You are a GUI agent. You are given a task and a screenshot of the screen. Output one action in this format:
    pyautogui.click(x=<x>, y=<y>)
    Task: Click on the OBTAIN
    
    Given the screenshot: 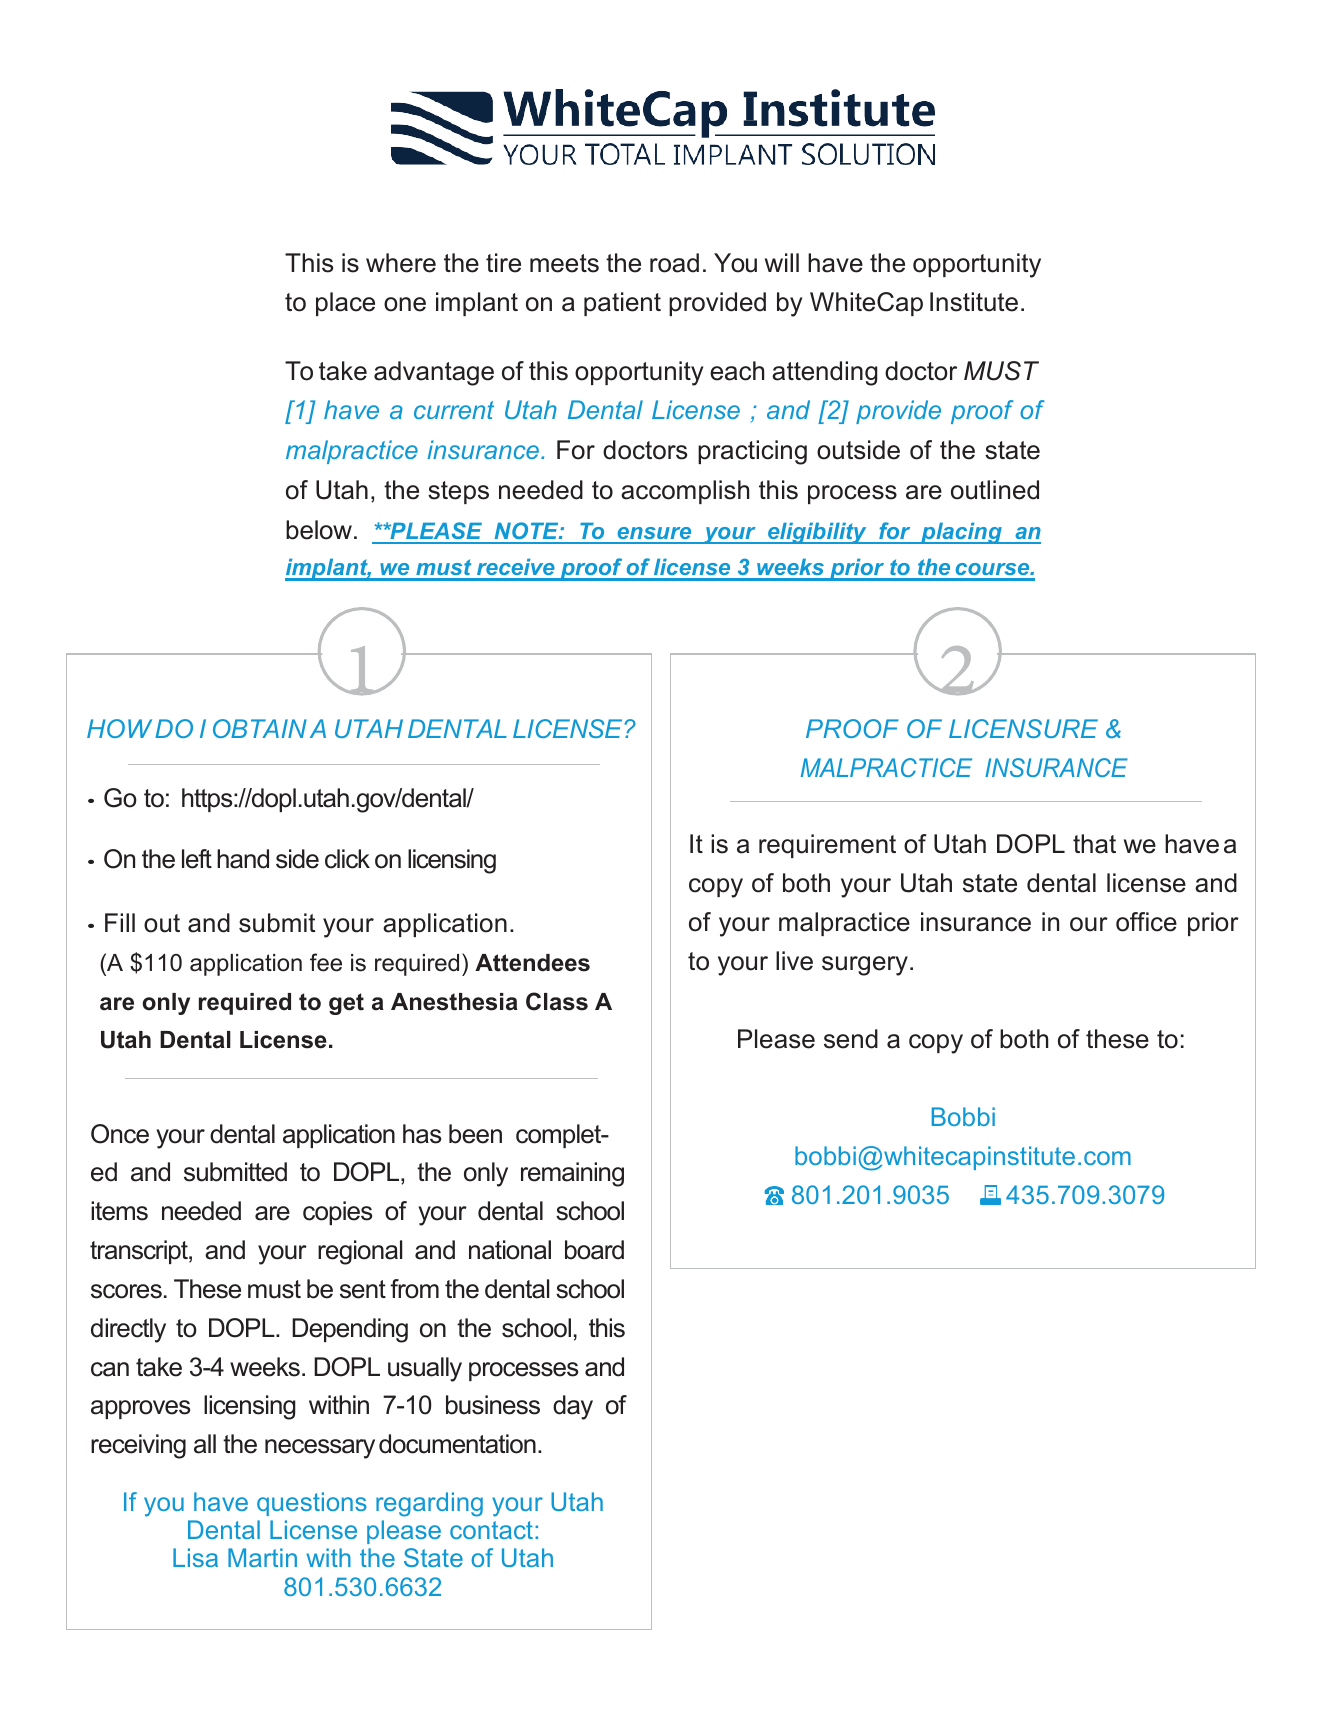 What is the action you would take?
    pyautogui.click(x=260, y=728)
